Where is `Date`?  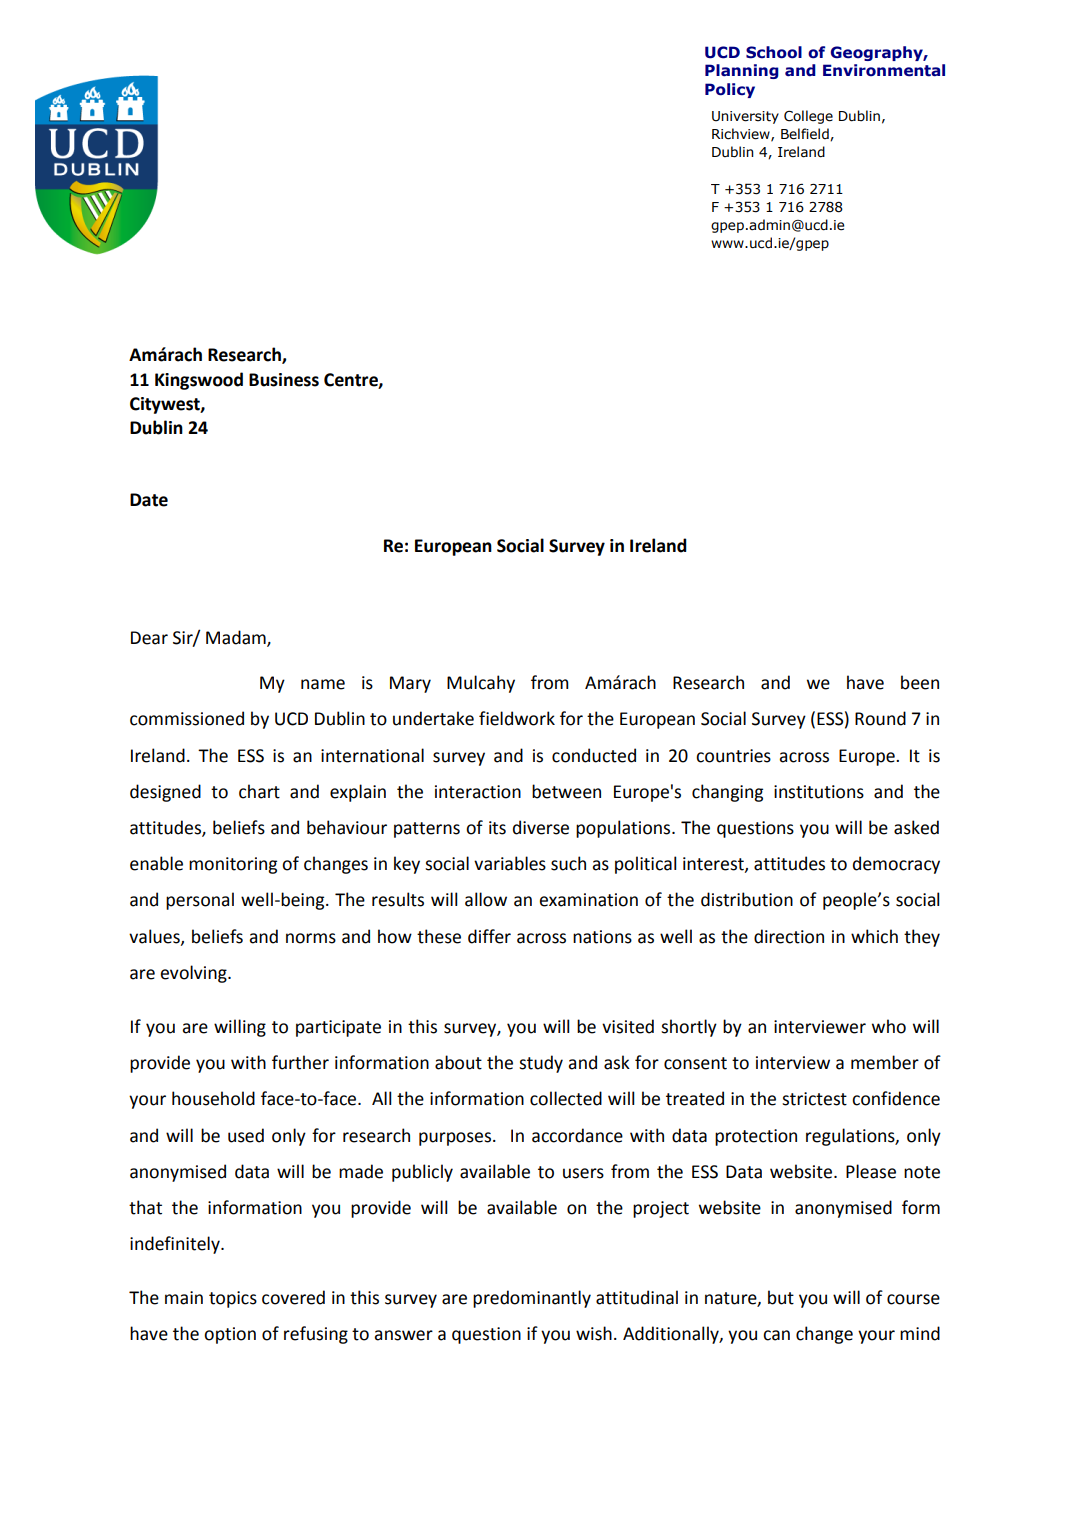
Date is located at coordinates (149, 500).
